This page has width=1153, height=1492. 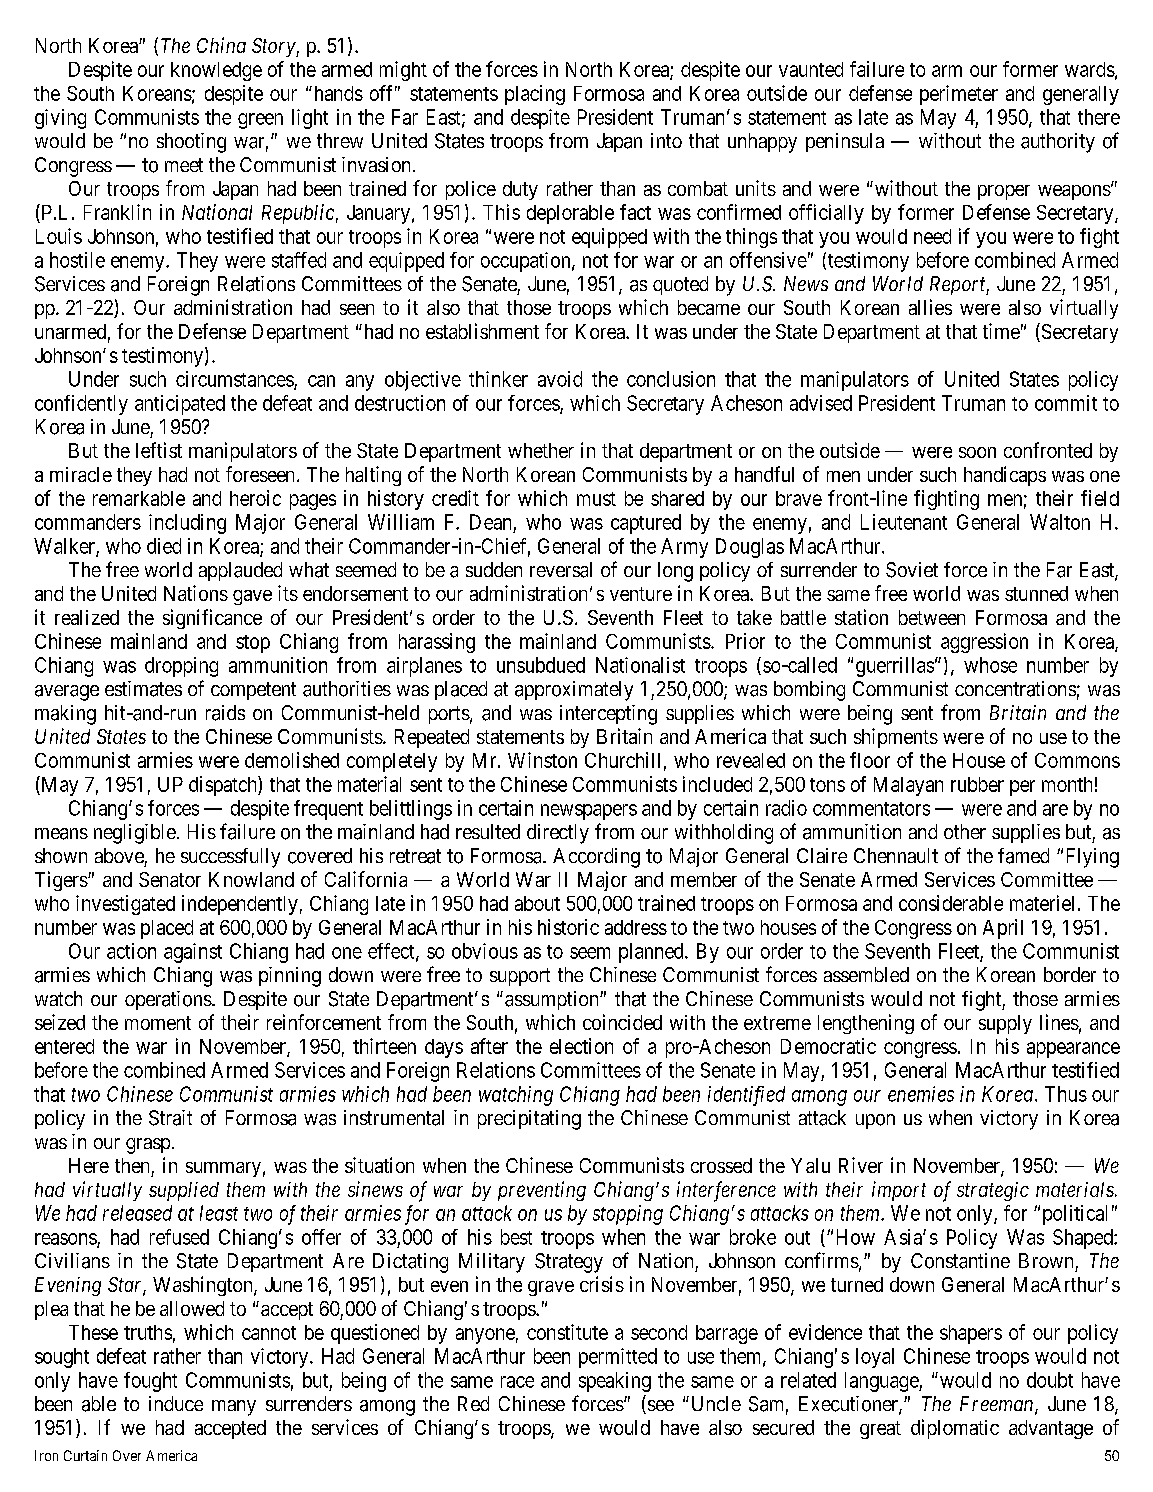 I want to click on speaking, so click(x=615, y=1382).
